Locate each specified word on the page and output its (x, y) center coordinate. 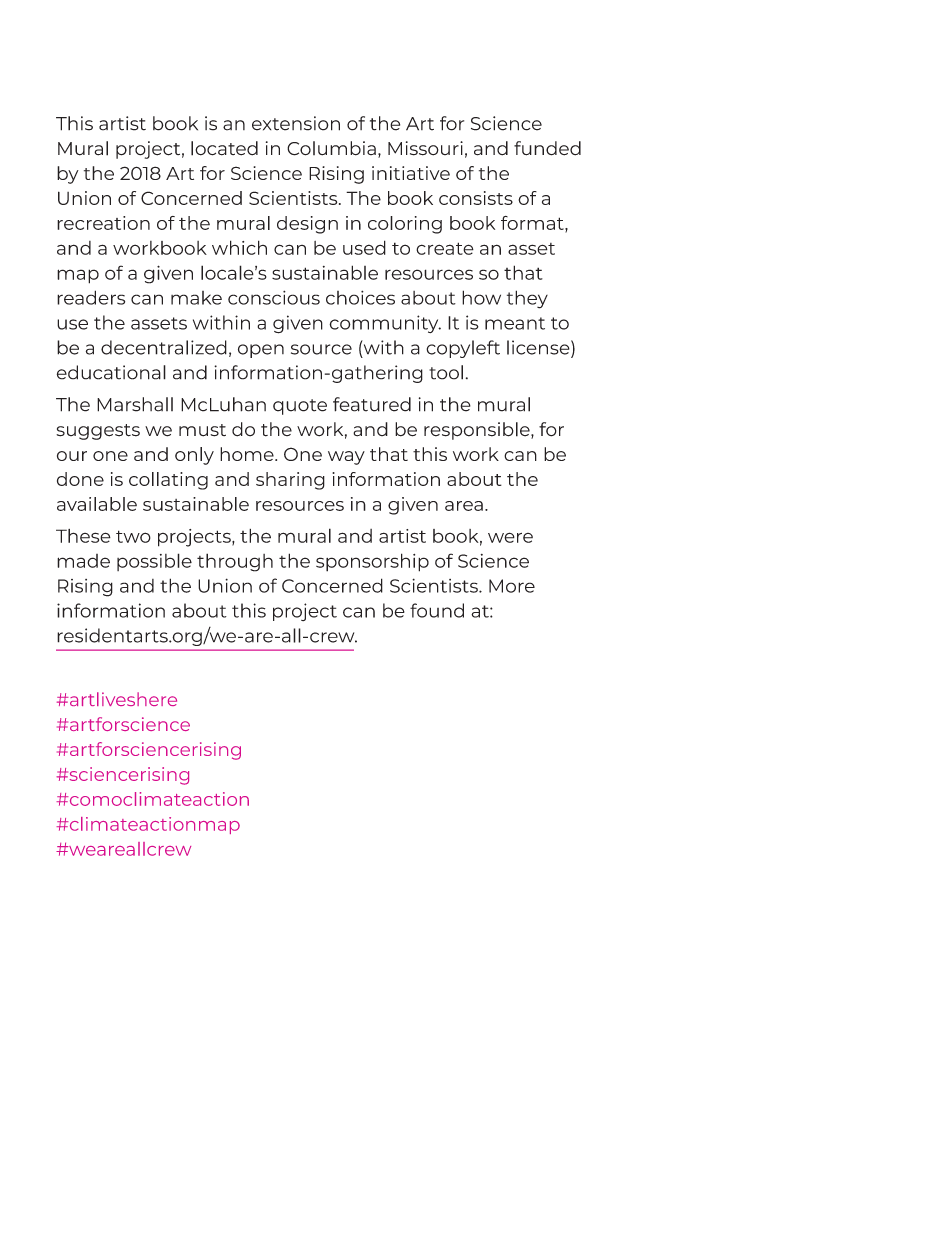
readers (91, 297)
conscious (274, 297)
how (481, 297)
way (346, 458)
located (224, 148)
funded (547, 148)
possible (154, 562)
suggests (98, 432)
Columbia (331, 148)
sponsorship (372, 562)
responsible (478, 431)
